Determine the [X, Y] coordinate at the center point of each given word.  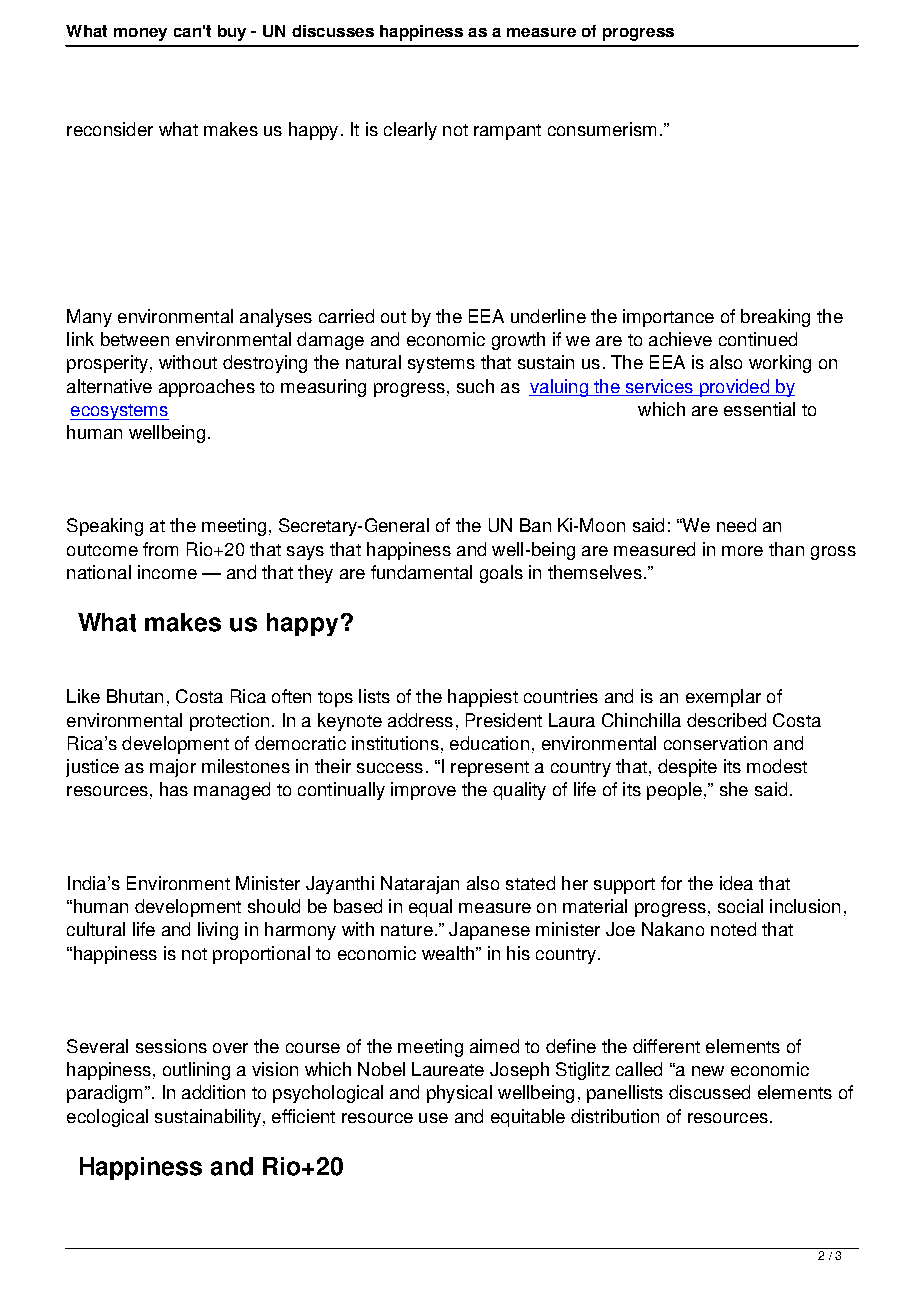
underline [548, 316]
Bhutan [135, 696]
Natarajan [420, 885]
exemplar [723, 698]
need [736, 525]
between [135, 339]
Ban [535, 525]
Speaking [105, 527]
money [140, 34]
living [218, 931]
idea [736, 883]
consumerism [602, 129]
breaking [775, 318]
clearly [410, 131]
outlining [196, 1071]
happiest [483, 698]
